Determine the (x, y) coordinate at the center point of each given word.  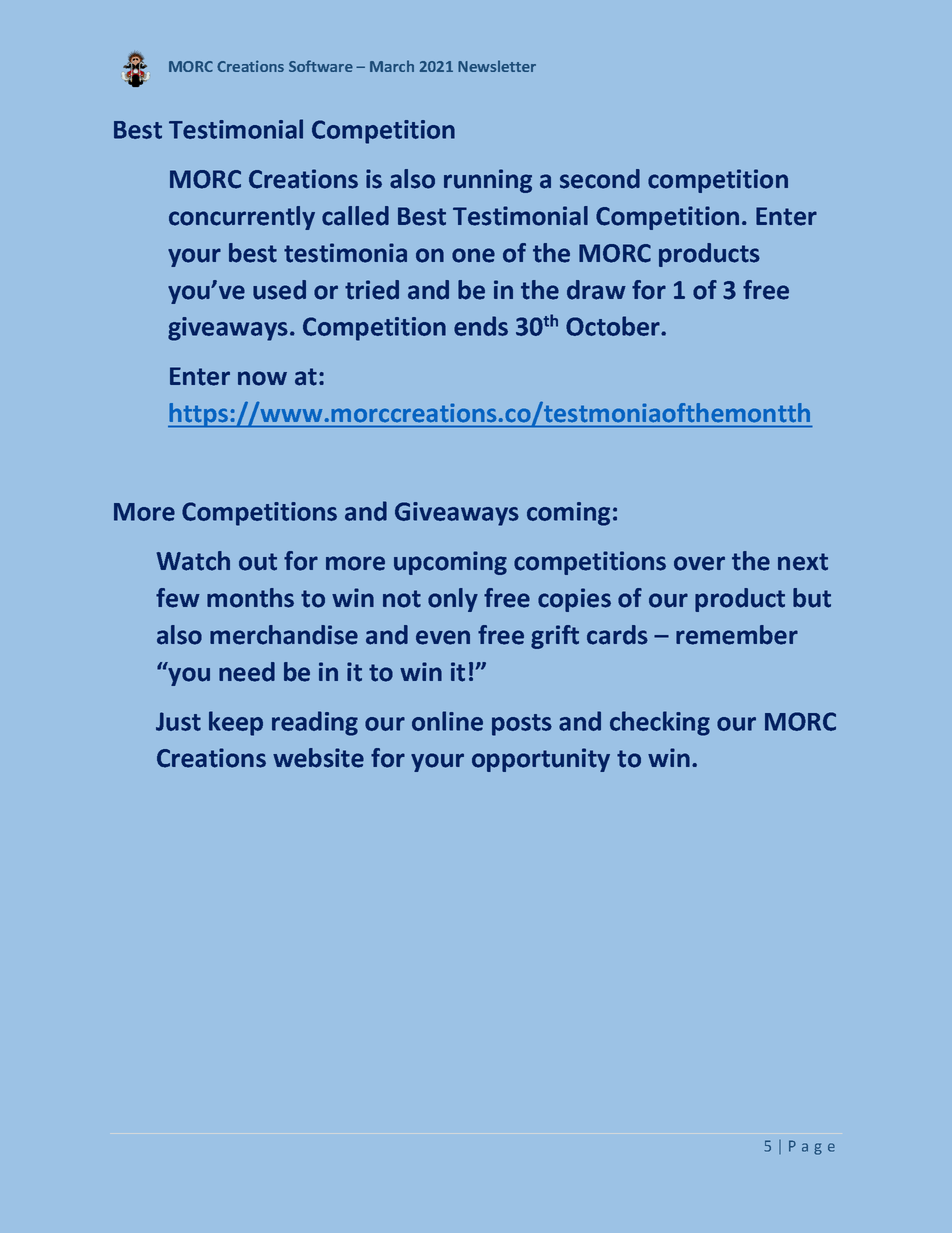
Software (321, 66)
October (614, 326)
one (473, 255)
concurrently (242, 218)
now (262, 378)
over (699, 563)
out (258, 562)
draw (596, 290)
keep (236, 723)
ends (481, 326)
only (453, 600)
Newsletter (497, 66)
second (600, 179)
